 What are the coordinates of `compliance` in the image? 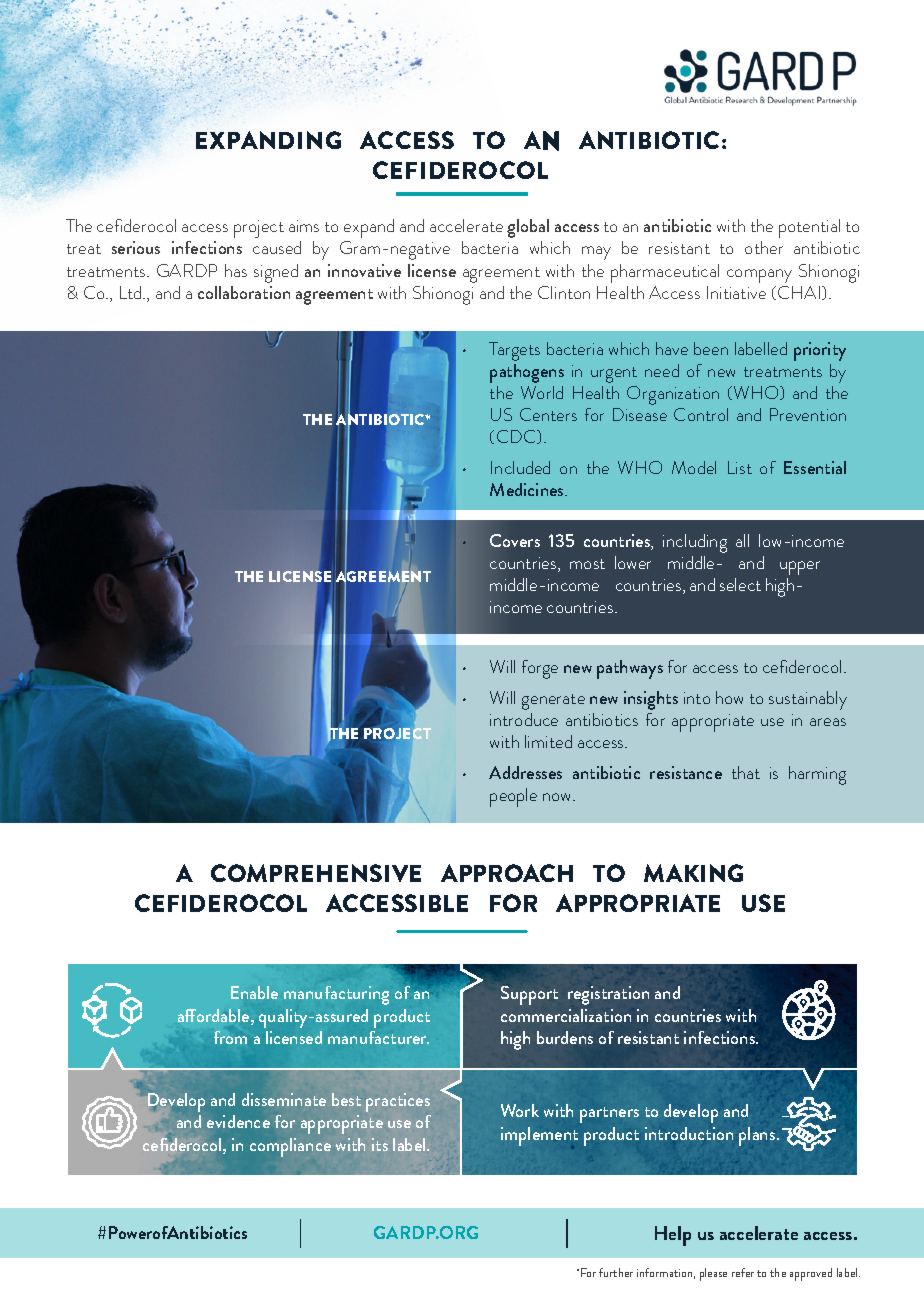 It's located at (290, 1147).
